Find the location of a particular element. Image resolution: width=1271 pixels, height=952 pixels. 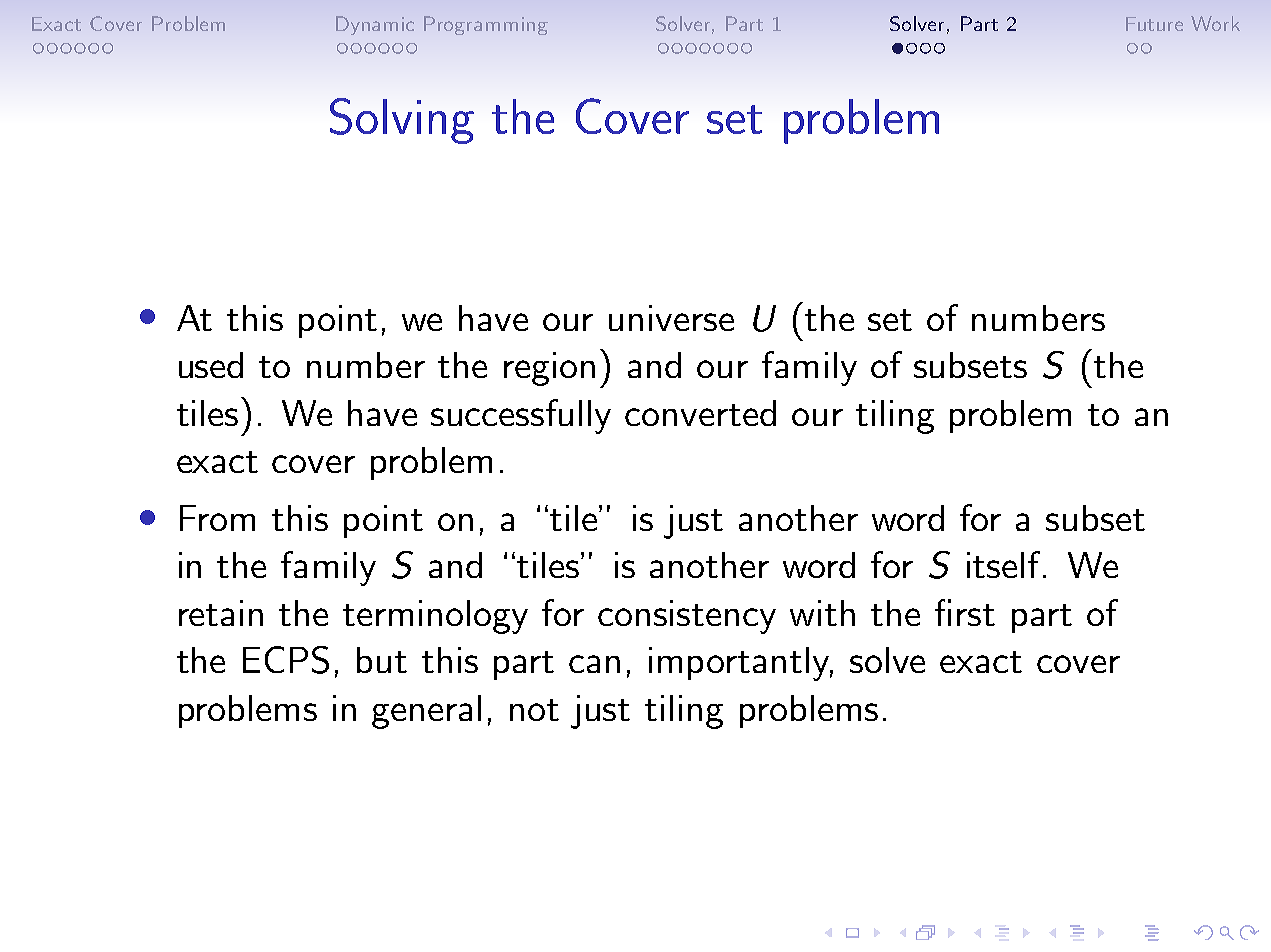

can is located at coordinates (594, 664).
